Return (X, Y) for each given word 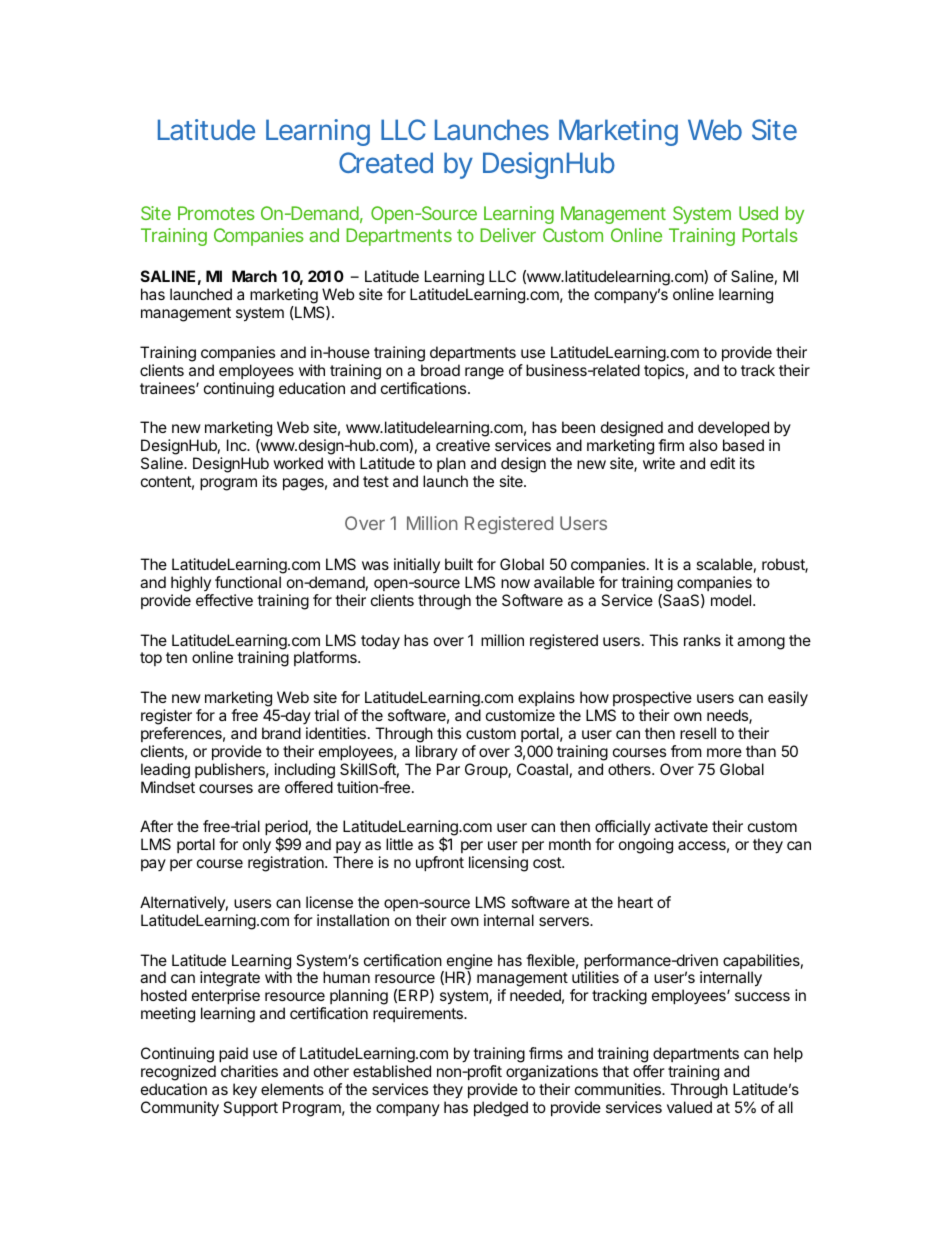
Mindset (168, 787)
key (245, 1091)
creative (463, 445)
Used (758, 213)
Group (487, 770)
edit (722, 463)
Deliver (508, 235)
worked (298, 463)
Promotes (216, 213)
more (724, 752)
